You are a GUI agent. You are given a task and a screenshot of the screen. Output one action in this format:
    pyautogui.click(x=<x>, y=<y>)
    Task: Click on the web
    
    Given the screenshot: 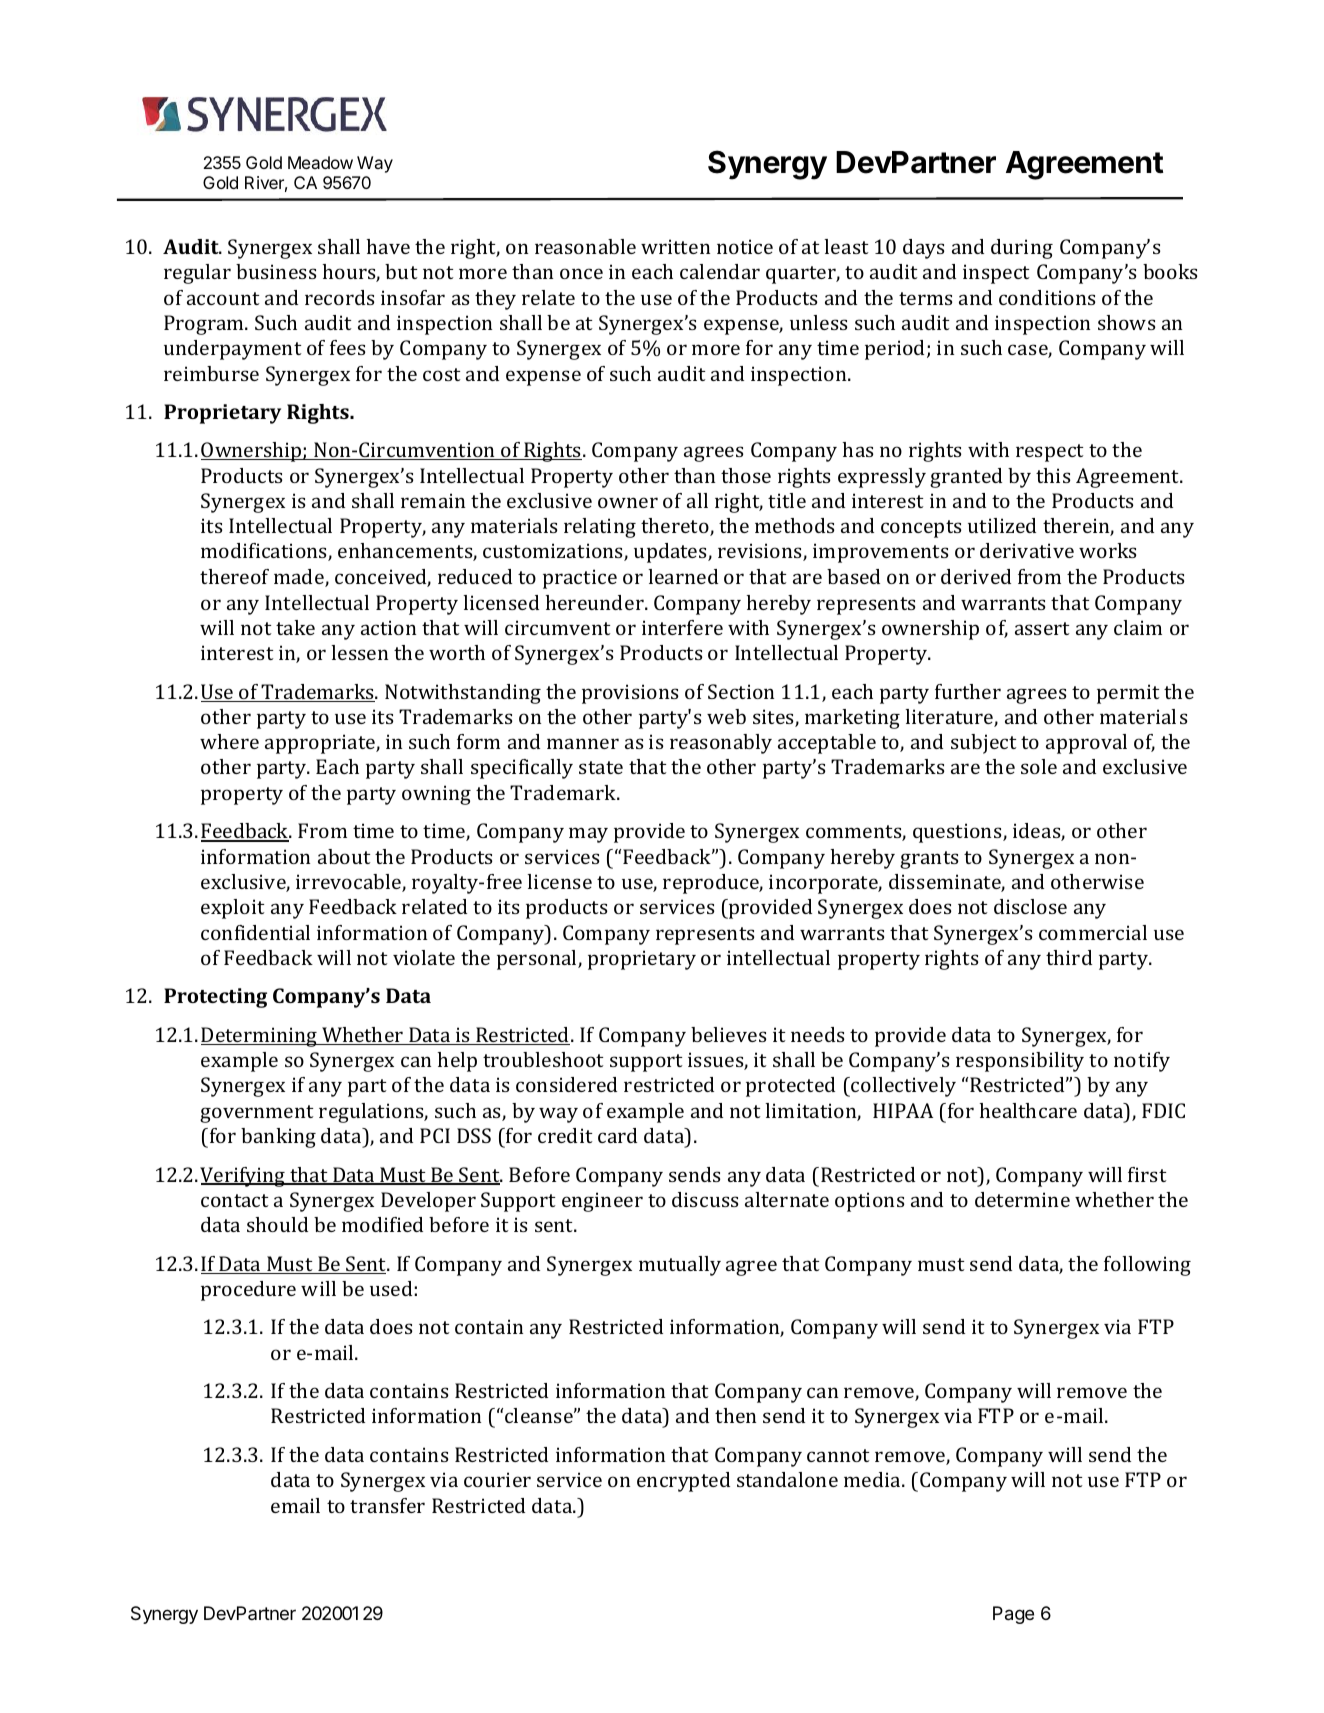 What is the action you would take?
    pyautogui.click(x=726, y=716)
